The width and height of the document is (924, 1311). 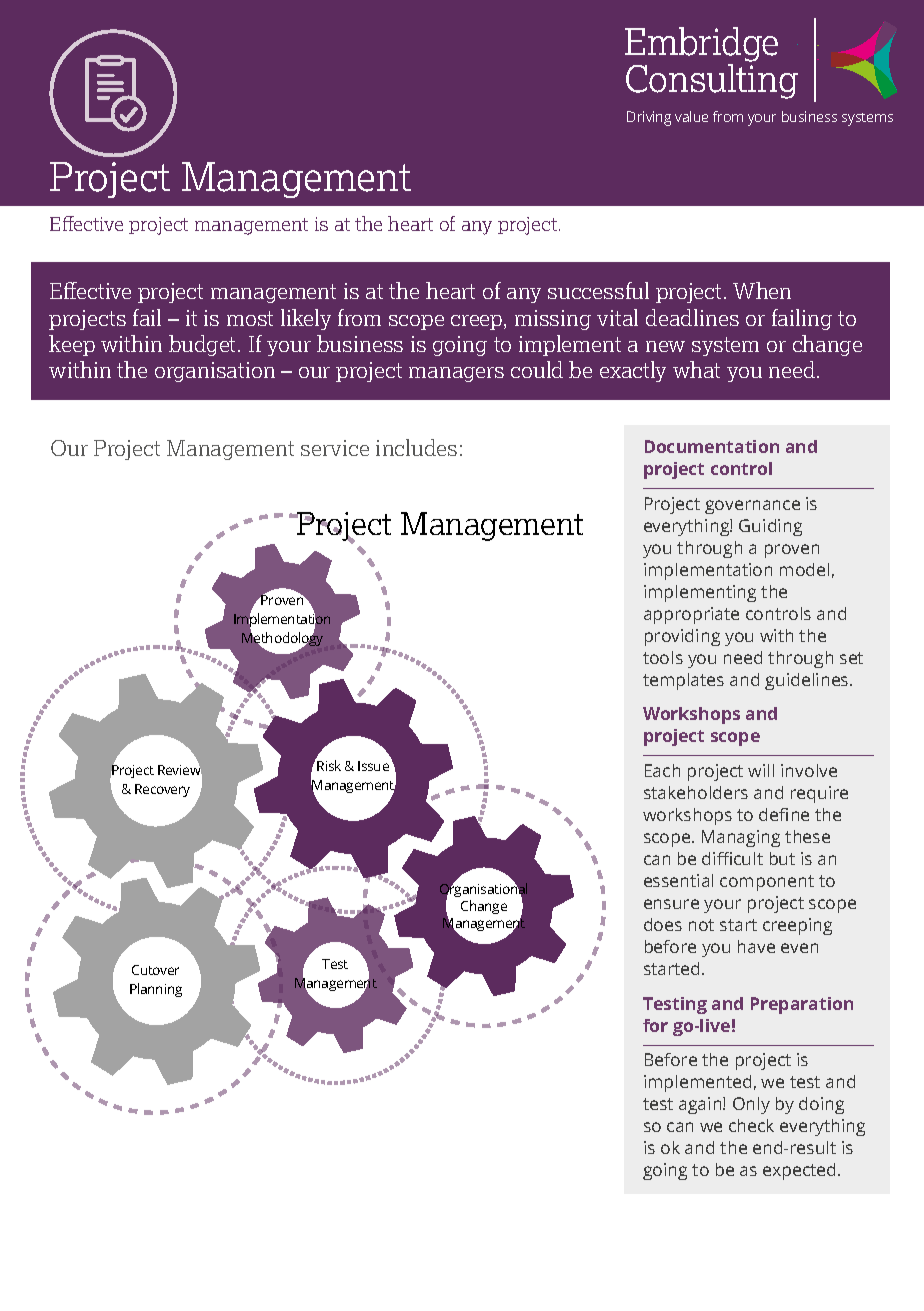 What do you see at coordinates (204, 345) in the document?
I see `budget` at bounding box center [204, 345].
